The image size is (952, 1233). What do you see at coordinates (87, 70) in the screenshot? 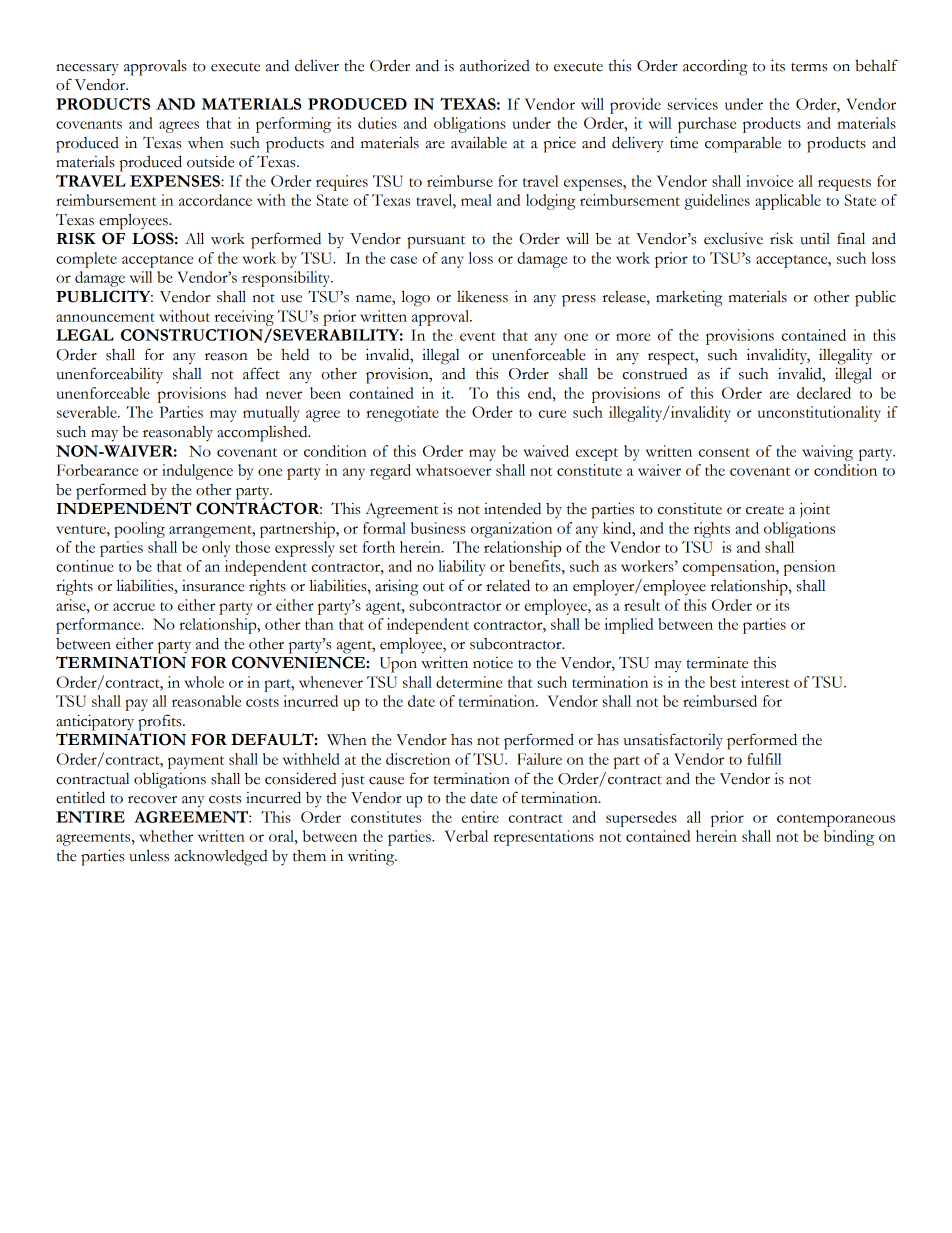
I see `necessary` at bounding box center [87, 70].
